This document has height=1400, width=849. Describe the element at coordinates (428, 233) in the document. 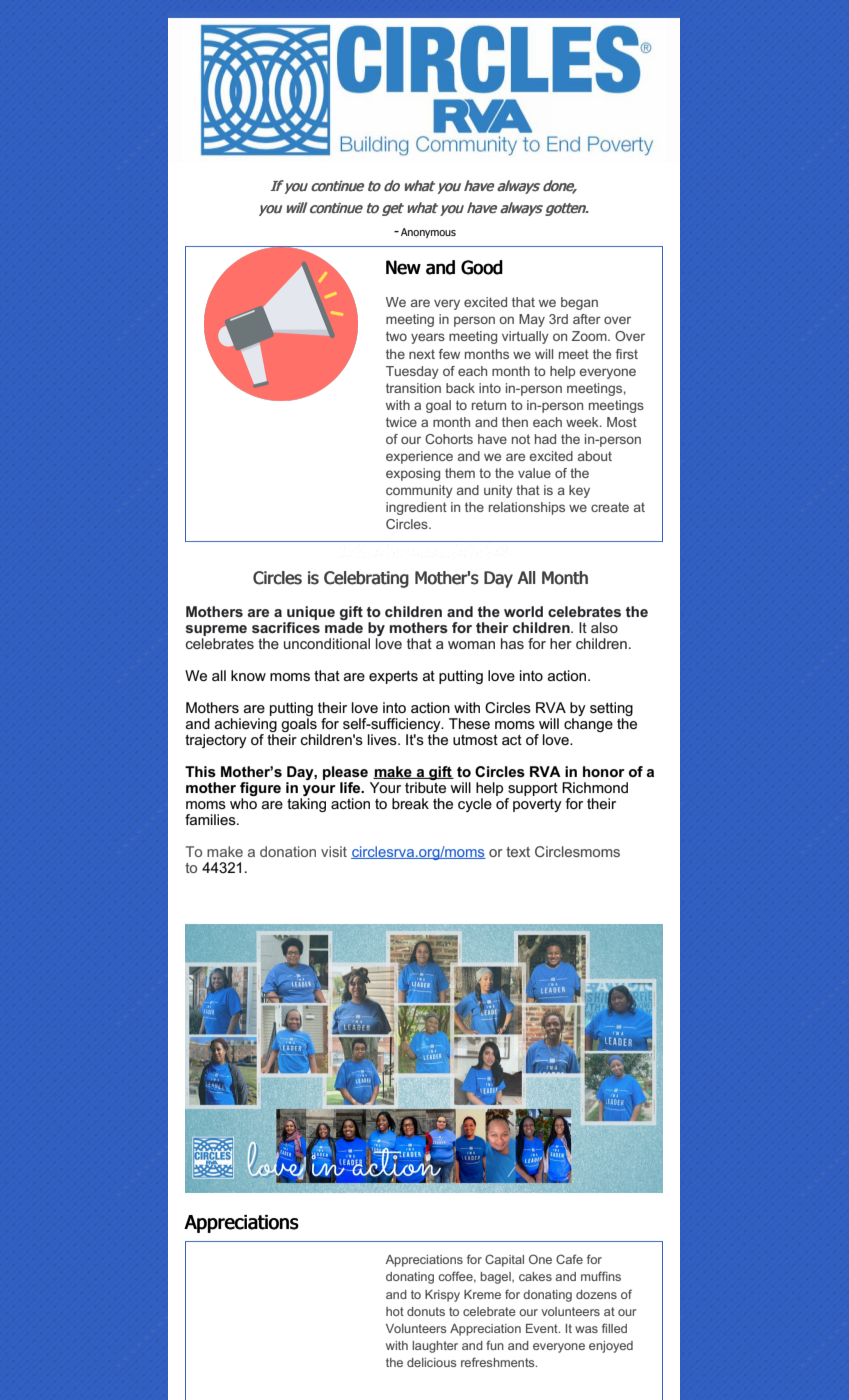

I see `Anonymous` at that location.
